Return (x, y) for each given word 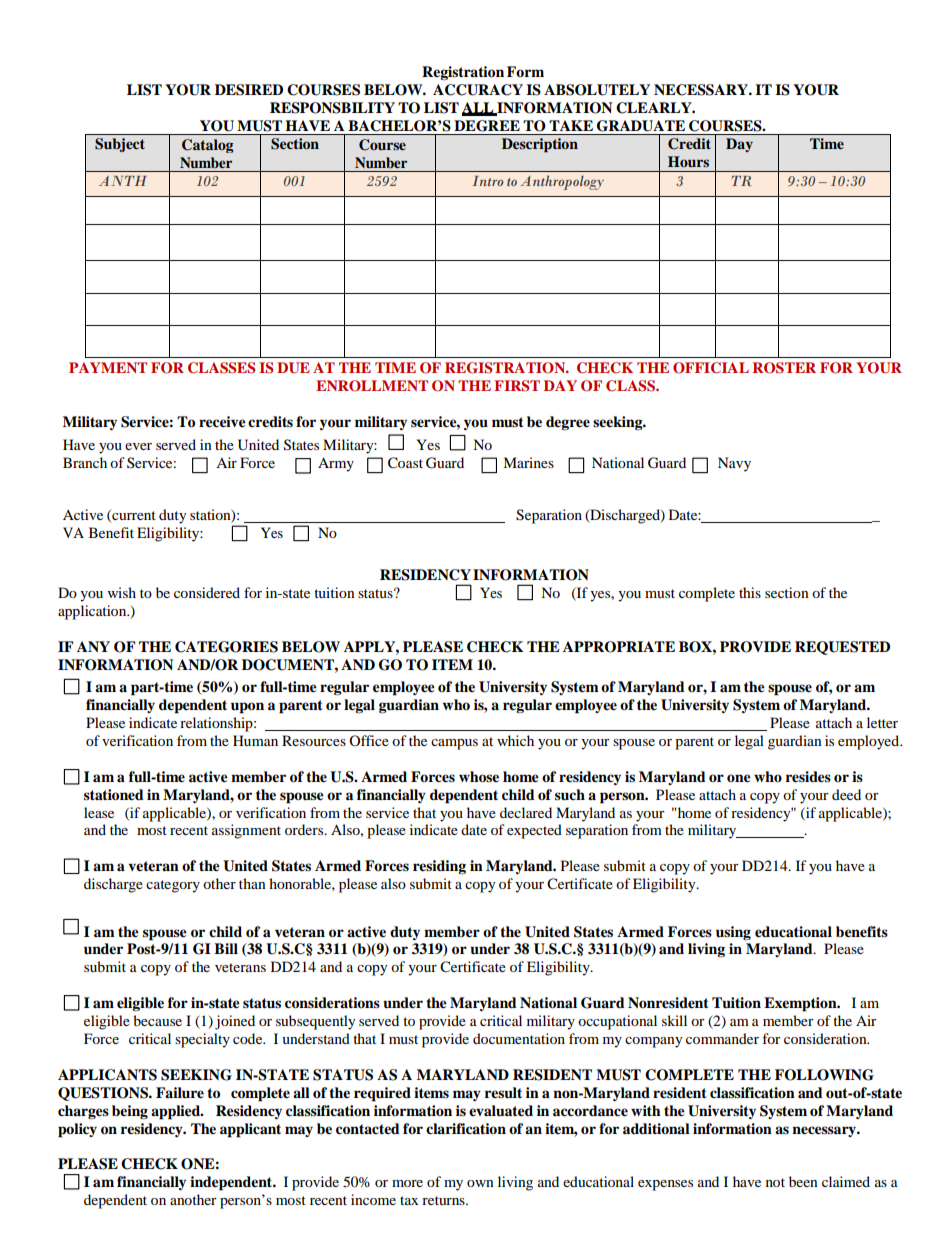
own (480, 1183)
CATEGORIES (226, 647)
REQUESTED (842, 648)
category (173, 886)
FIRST (517, 386)
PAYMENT (108, 367)
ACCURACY (478, 90)
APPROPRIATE (619, 647)
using (733, 933)
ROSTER (784, 368)
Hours (688, 161)
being (130, 1112)
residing (439, 867)
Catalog (207, 146)
